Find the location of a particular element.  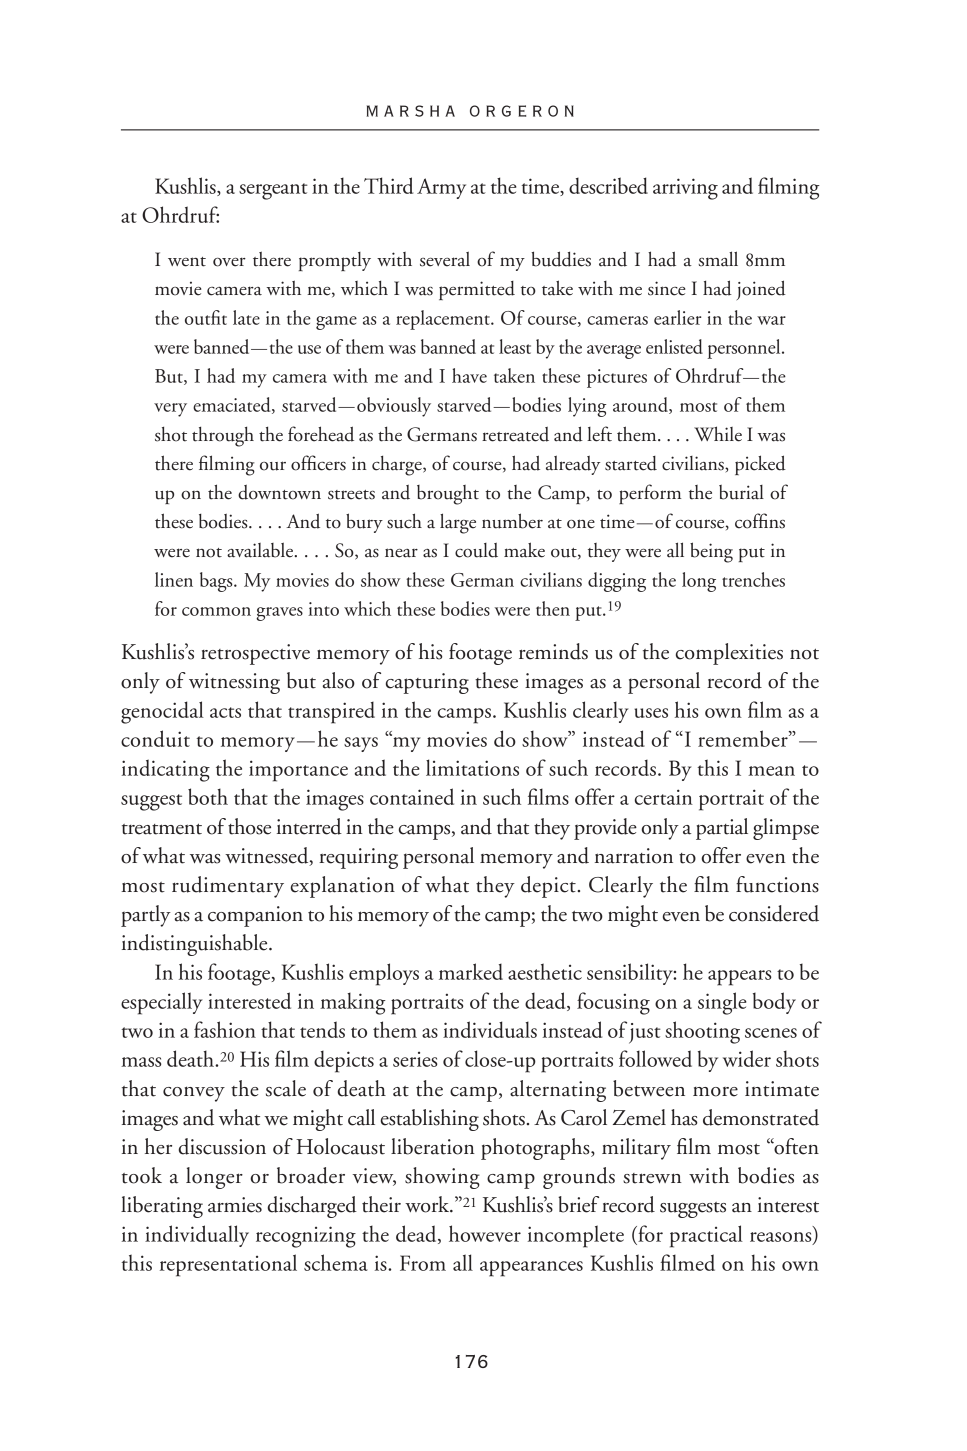

however is located at coordinates (485, 1233).
